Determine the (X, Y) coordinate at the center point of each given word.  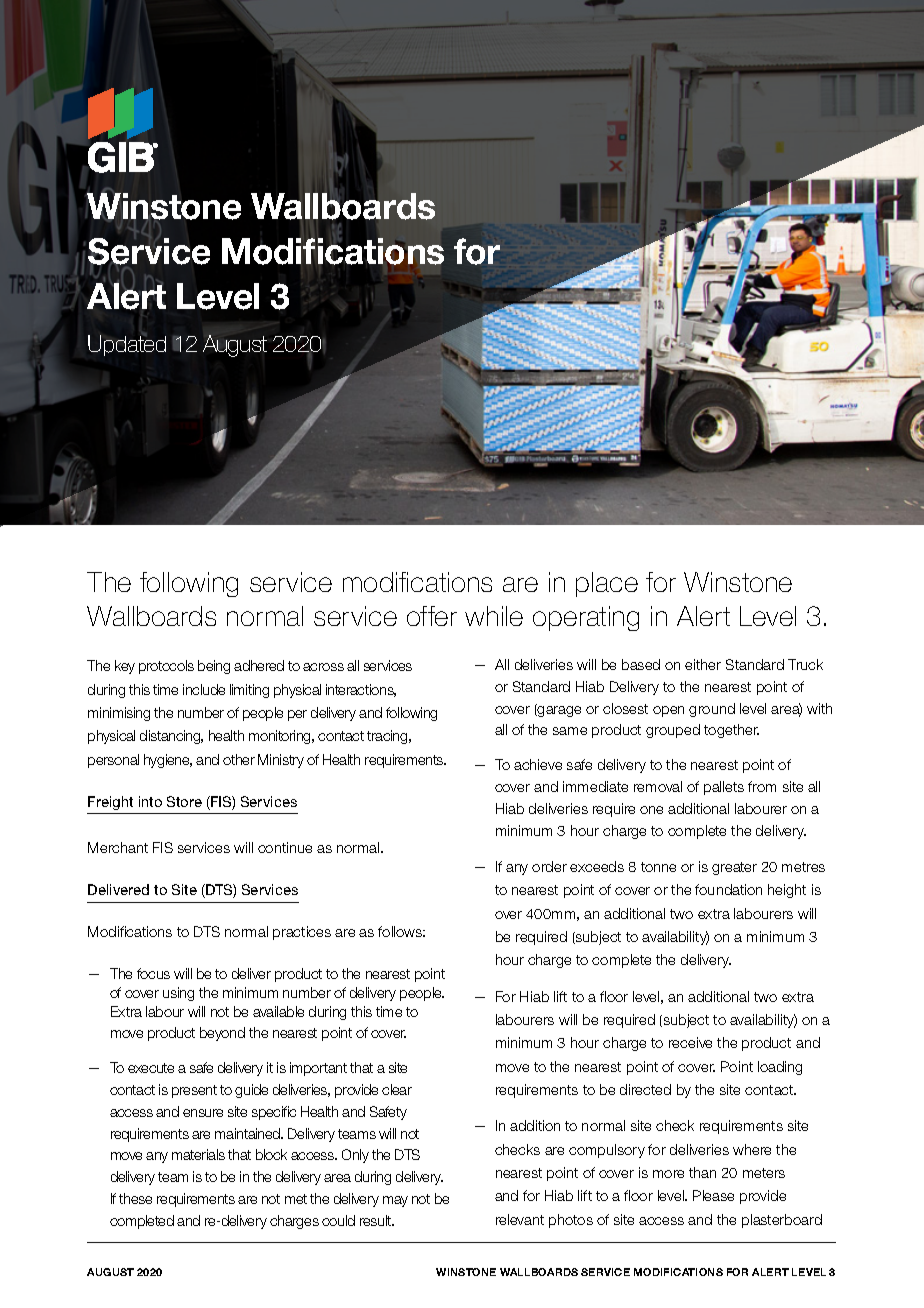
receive (690, 1042)
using (178, 994)
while (494, 616)
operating (586, 618)
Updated (127, 345)
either (703, 664)
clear (397, 1089)
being (214, 667)
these (135, 1198)
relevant (520, 1219)
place (607, 584)
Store (184, 801)
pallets (724, 788)
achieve (538, 764)
